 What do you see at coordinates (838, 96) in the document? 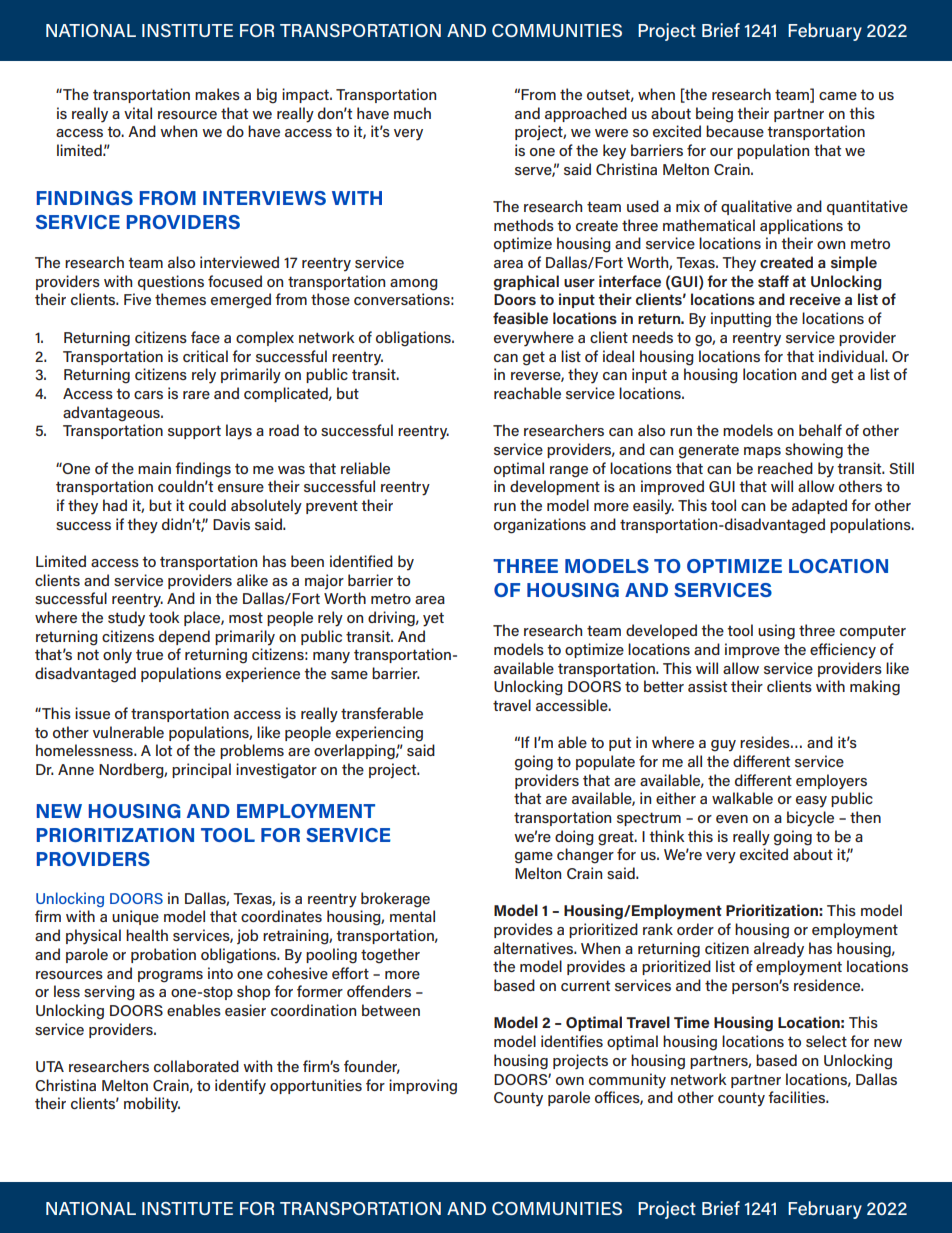
I see `came` at bounding box center [838, 96].
